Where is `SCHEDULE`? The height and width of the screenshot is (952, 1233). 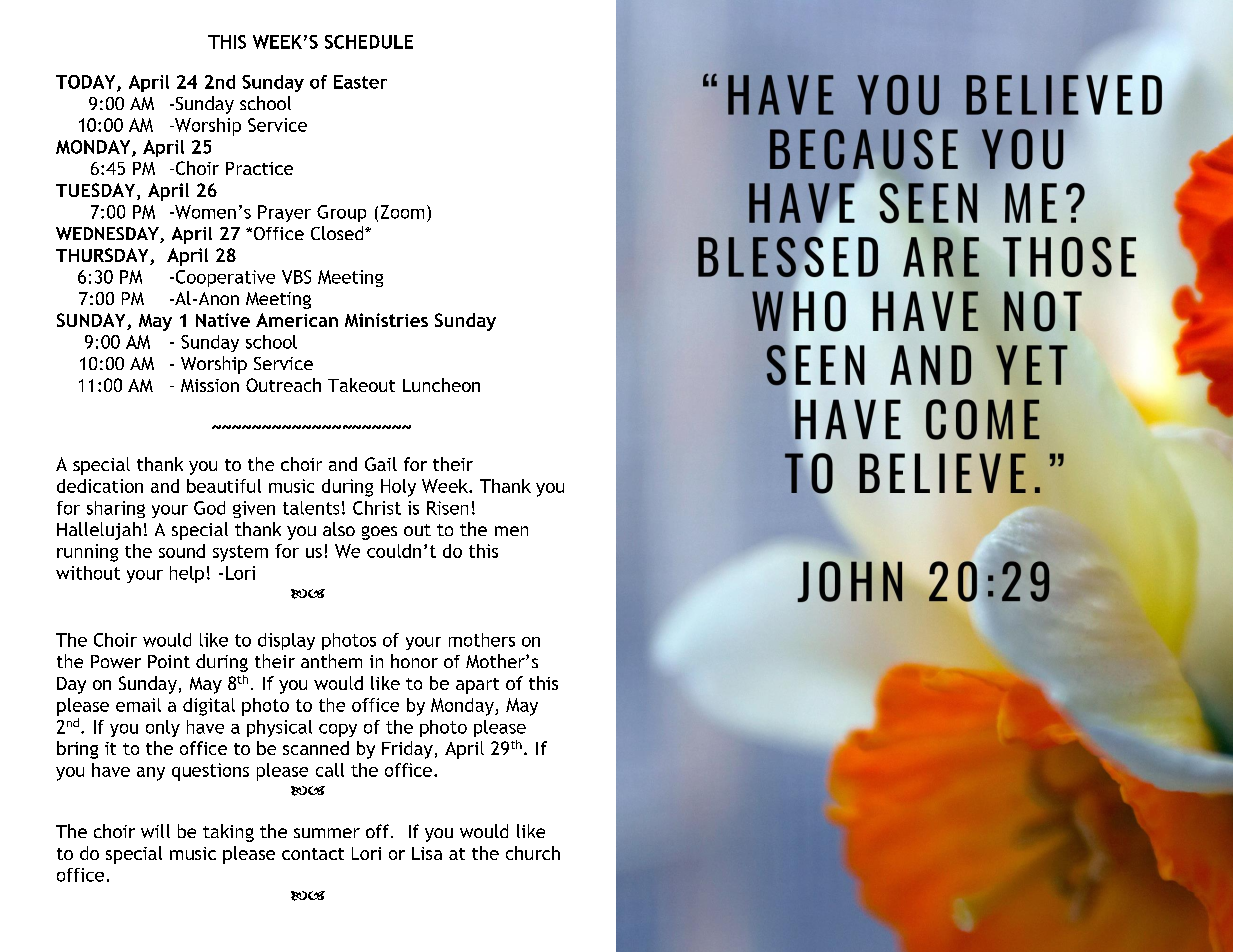 SCHEDULE is located at coordinates (369, 42).
